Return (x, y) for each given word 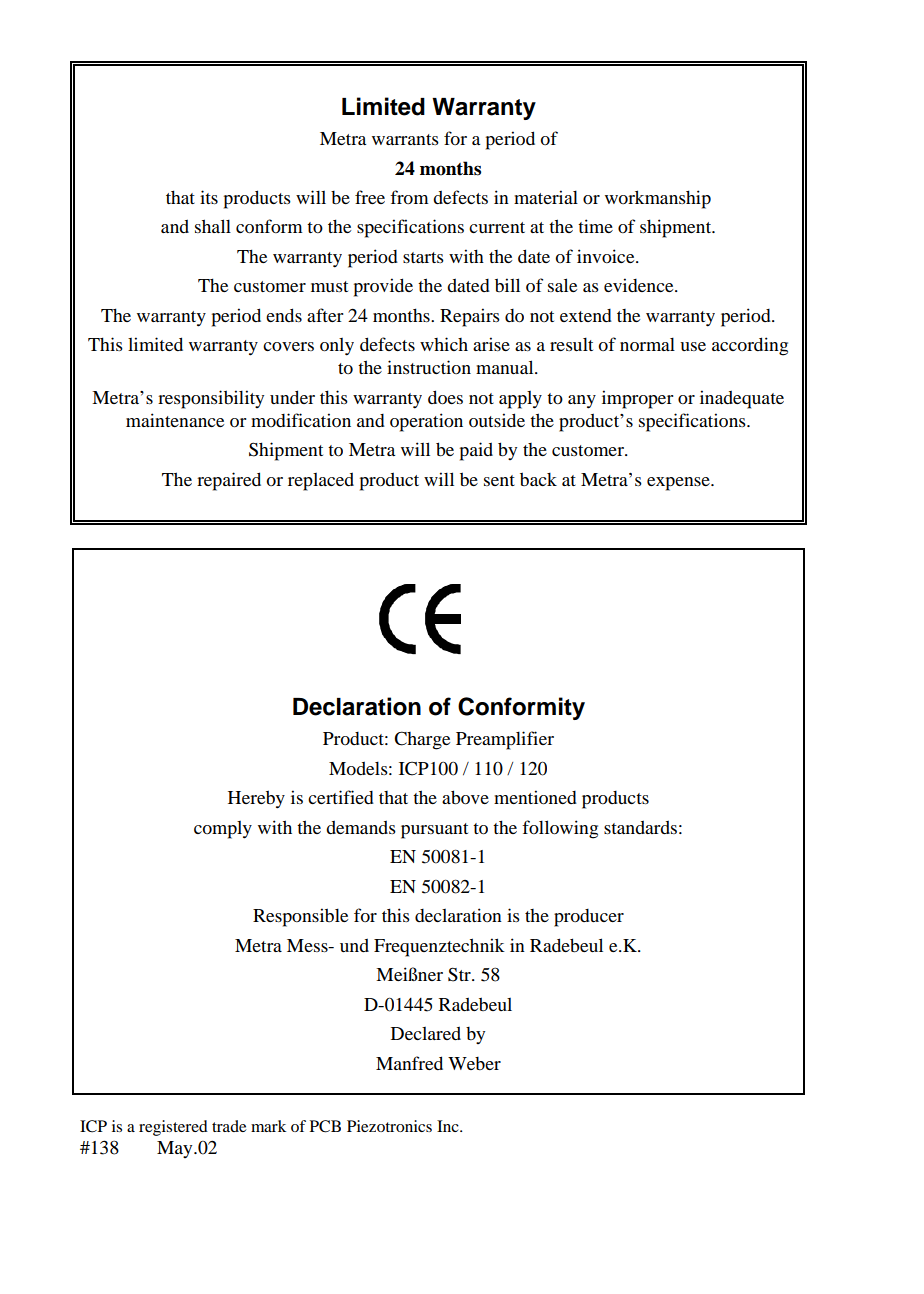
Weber (474, 1064)
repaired (229, 481)
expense (679, 484)
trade (229, 1126)
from (409, 197)
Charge (422, 740)
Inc (449, 1126)
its (209, 197)
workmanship (658, 199)
